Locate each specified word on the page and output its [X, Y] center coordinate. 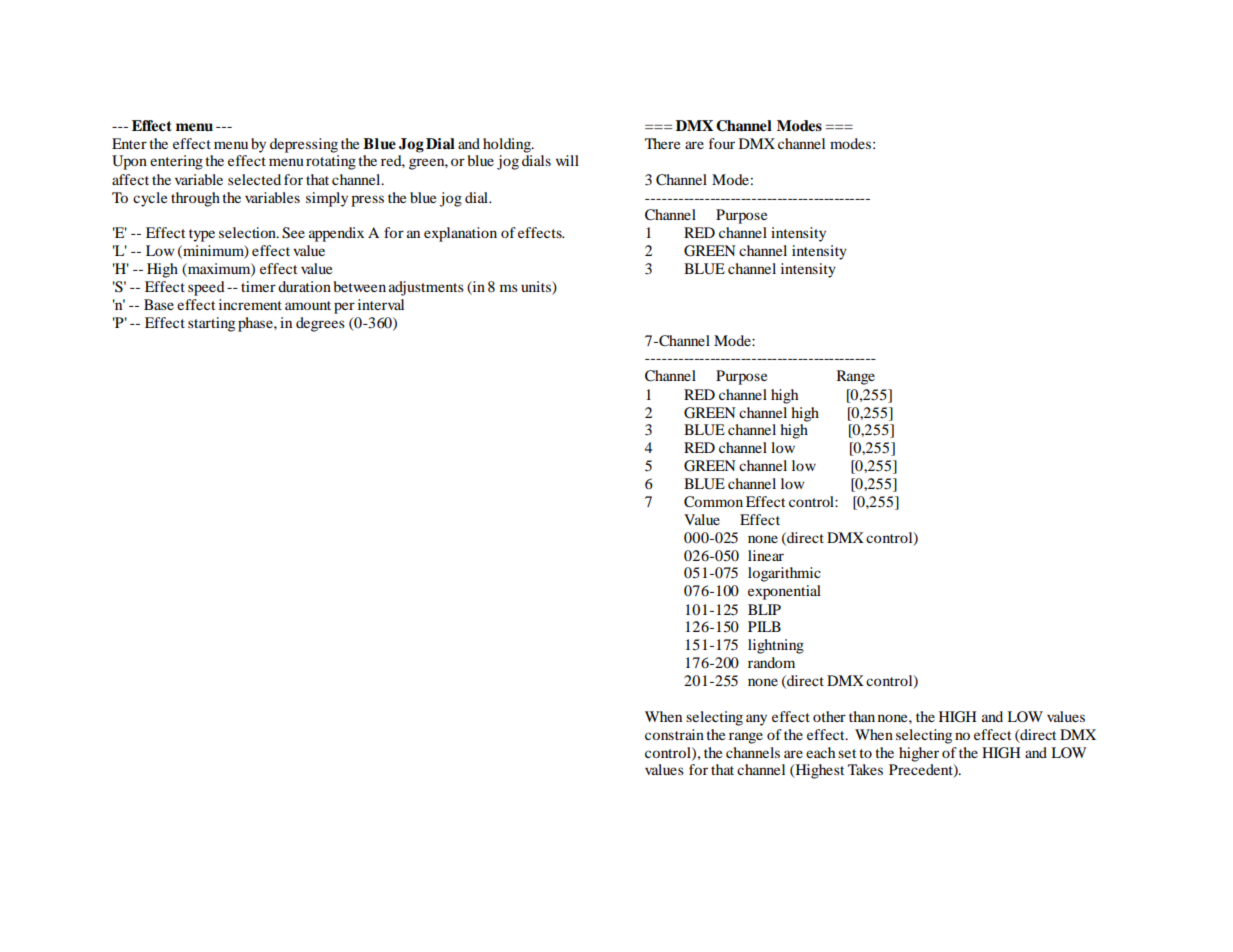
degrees [320, 324]
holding [508, 145]
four [722, 143]
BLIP [764, 609]
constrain [674, 734]
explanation [460, 234]
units [537, 288]
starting [211, 324]
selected [254, 179]
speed [206, 288]
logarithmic [784, 574]
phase [256, 324]
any [756, 720]
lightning [776, 646]
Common [713, 502]
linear [766, 555]
